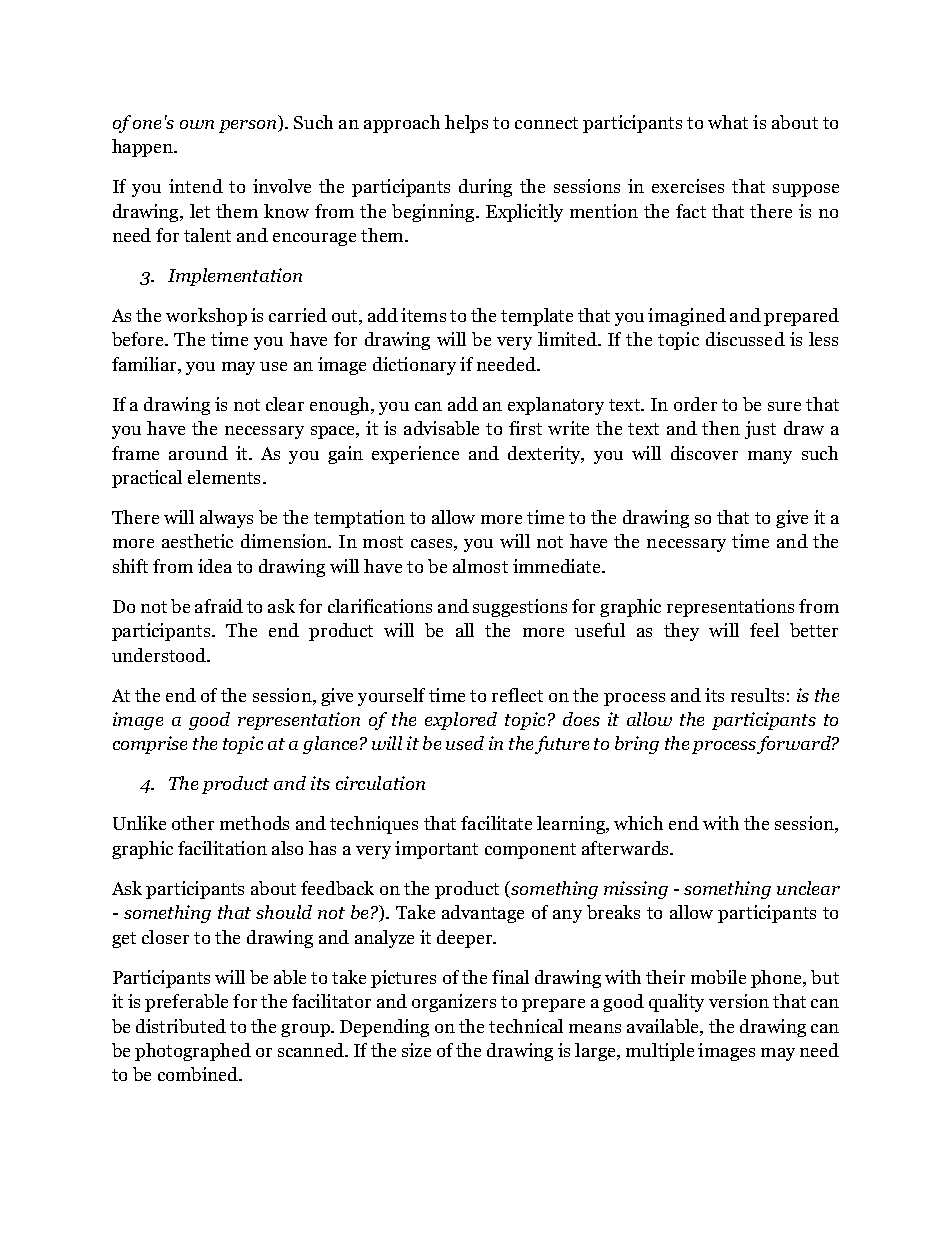 The image size is (952, 1233). Describe the element at coordinates (770, 457) in the image. I see `many` at that location.
